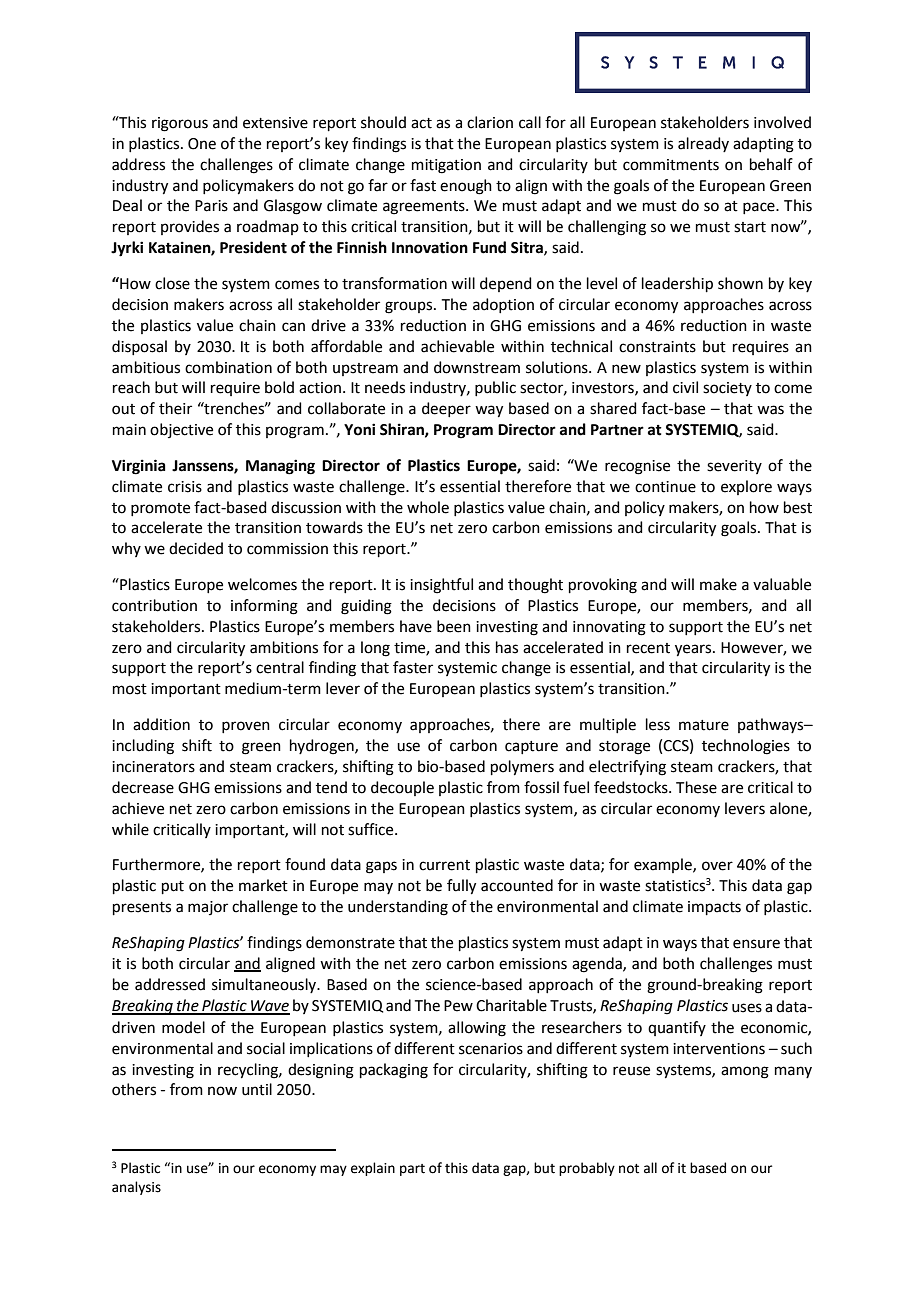 The image size is (924, 1308). What do you see at coordinates (454, 626) in the document?
I see `been` at bounding box center [454, 626].
